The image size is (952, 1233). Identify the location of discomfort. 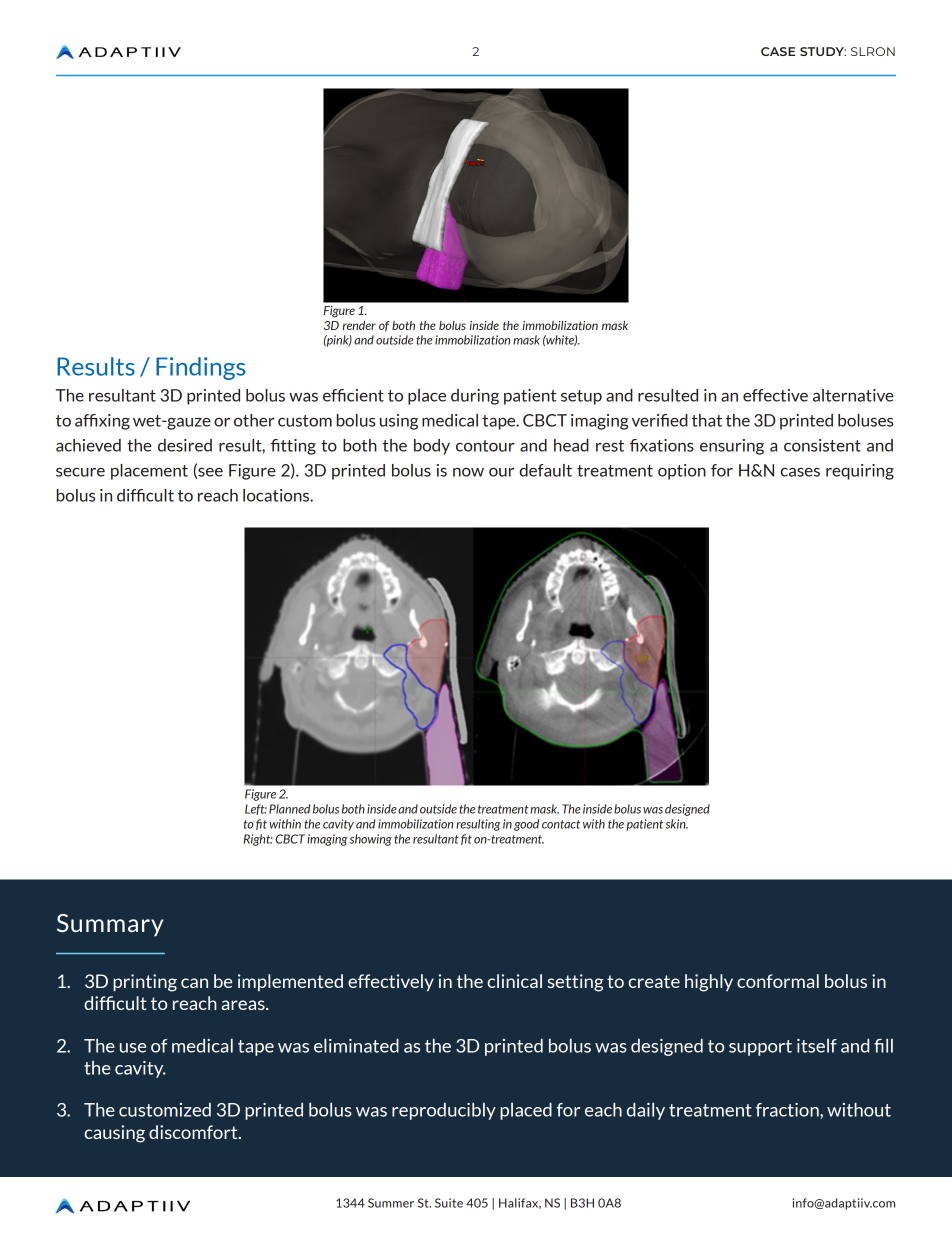
(194, 1132).
